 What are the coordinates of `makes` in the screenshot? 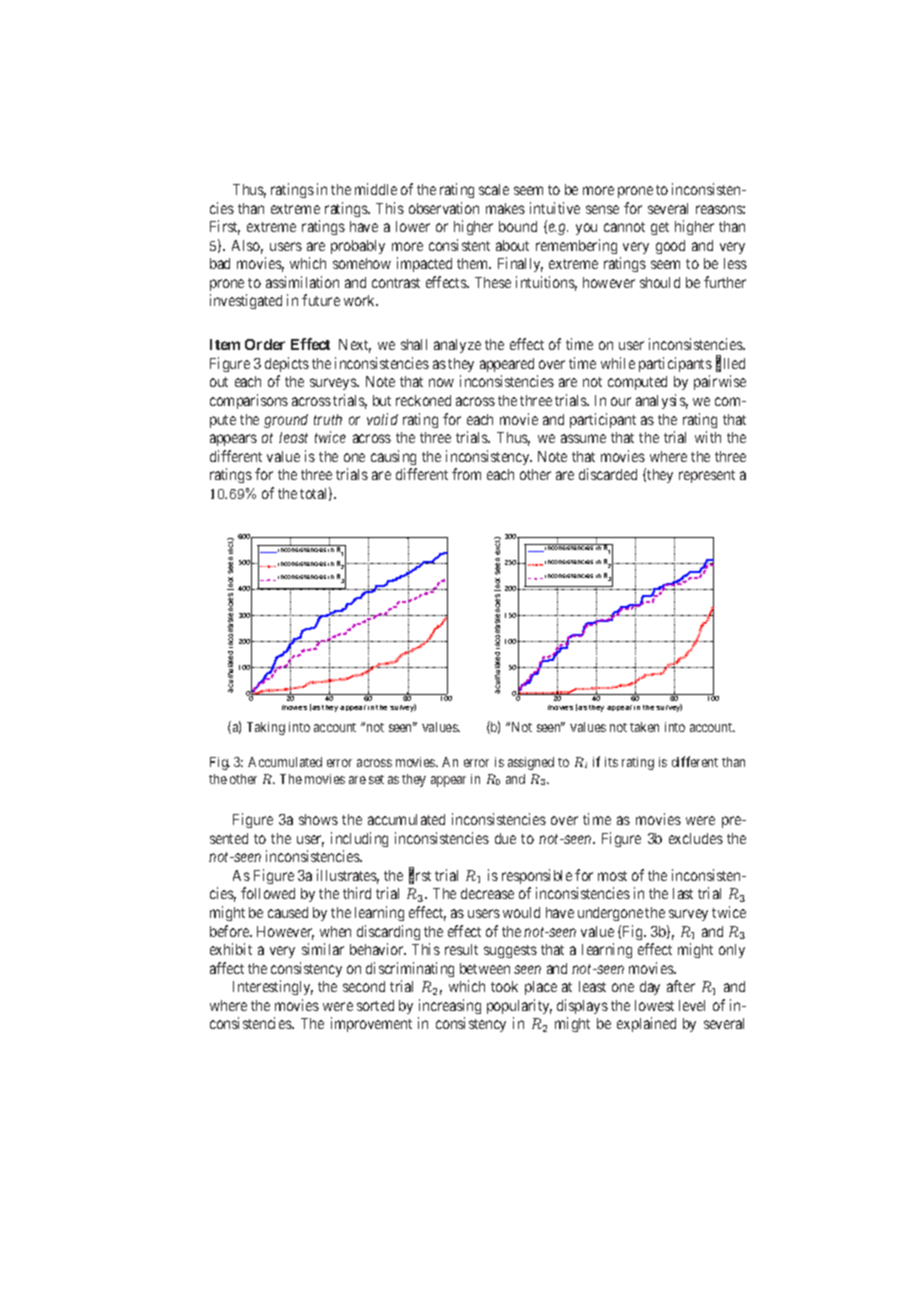 It's located at (505, 208).
